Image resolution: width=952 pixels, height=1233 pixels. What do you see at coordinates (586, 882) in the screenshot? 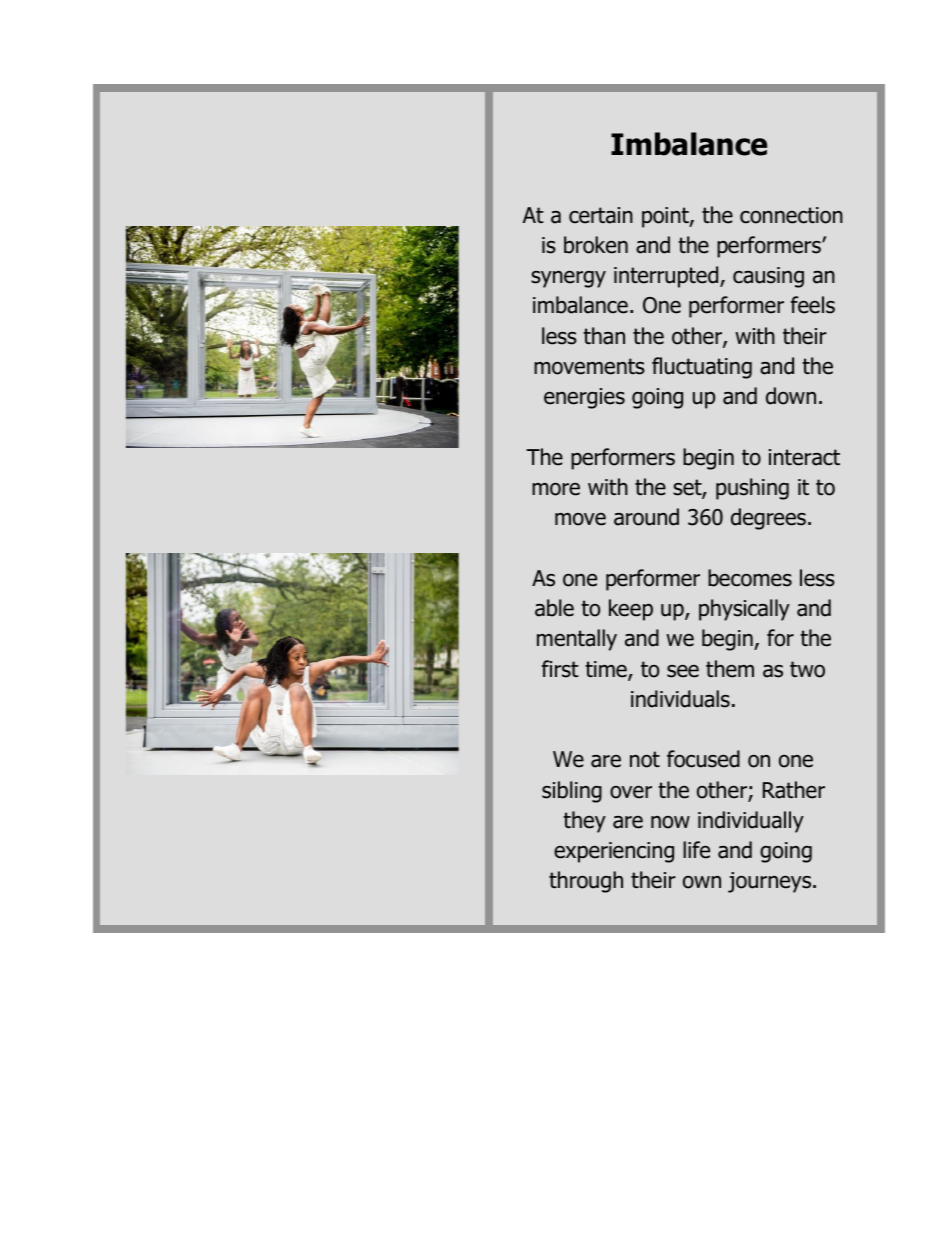
I see `through` at bounding box center [586, 882].
